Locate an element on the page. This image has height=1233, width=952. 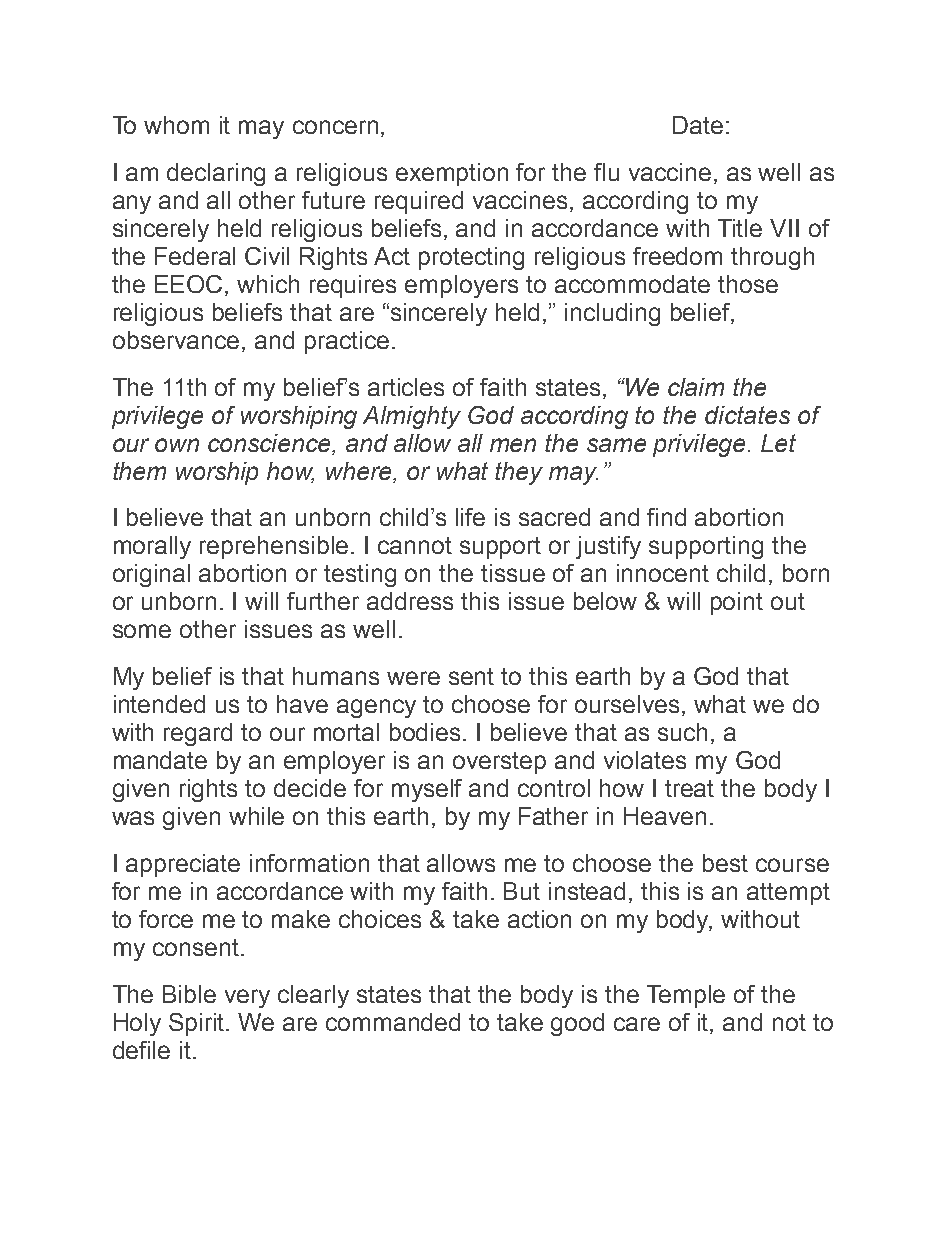
original is located at coordinates (151, 575).
